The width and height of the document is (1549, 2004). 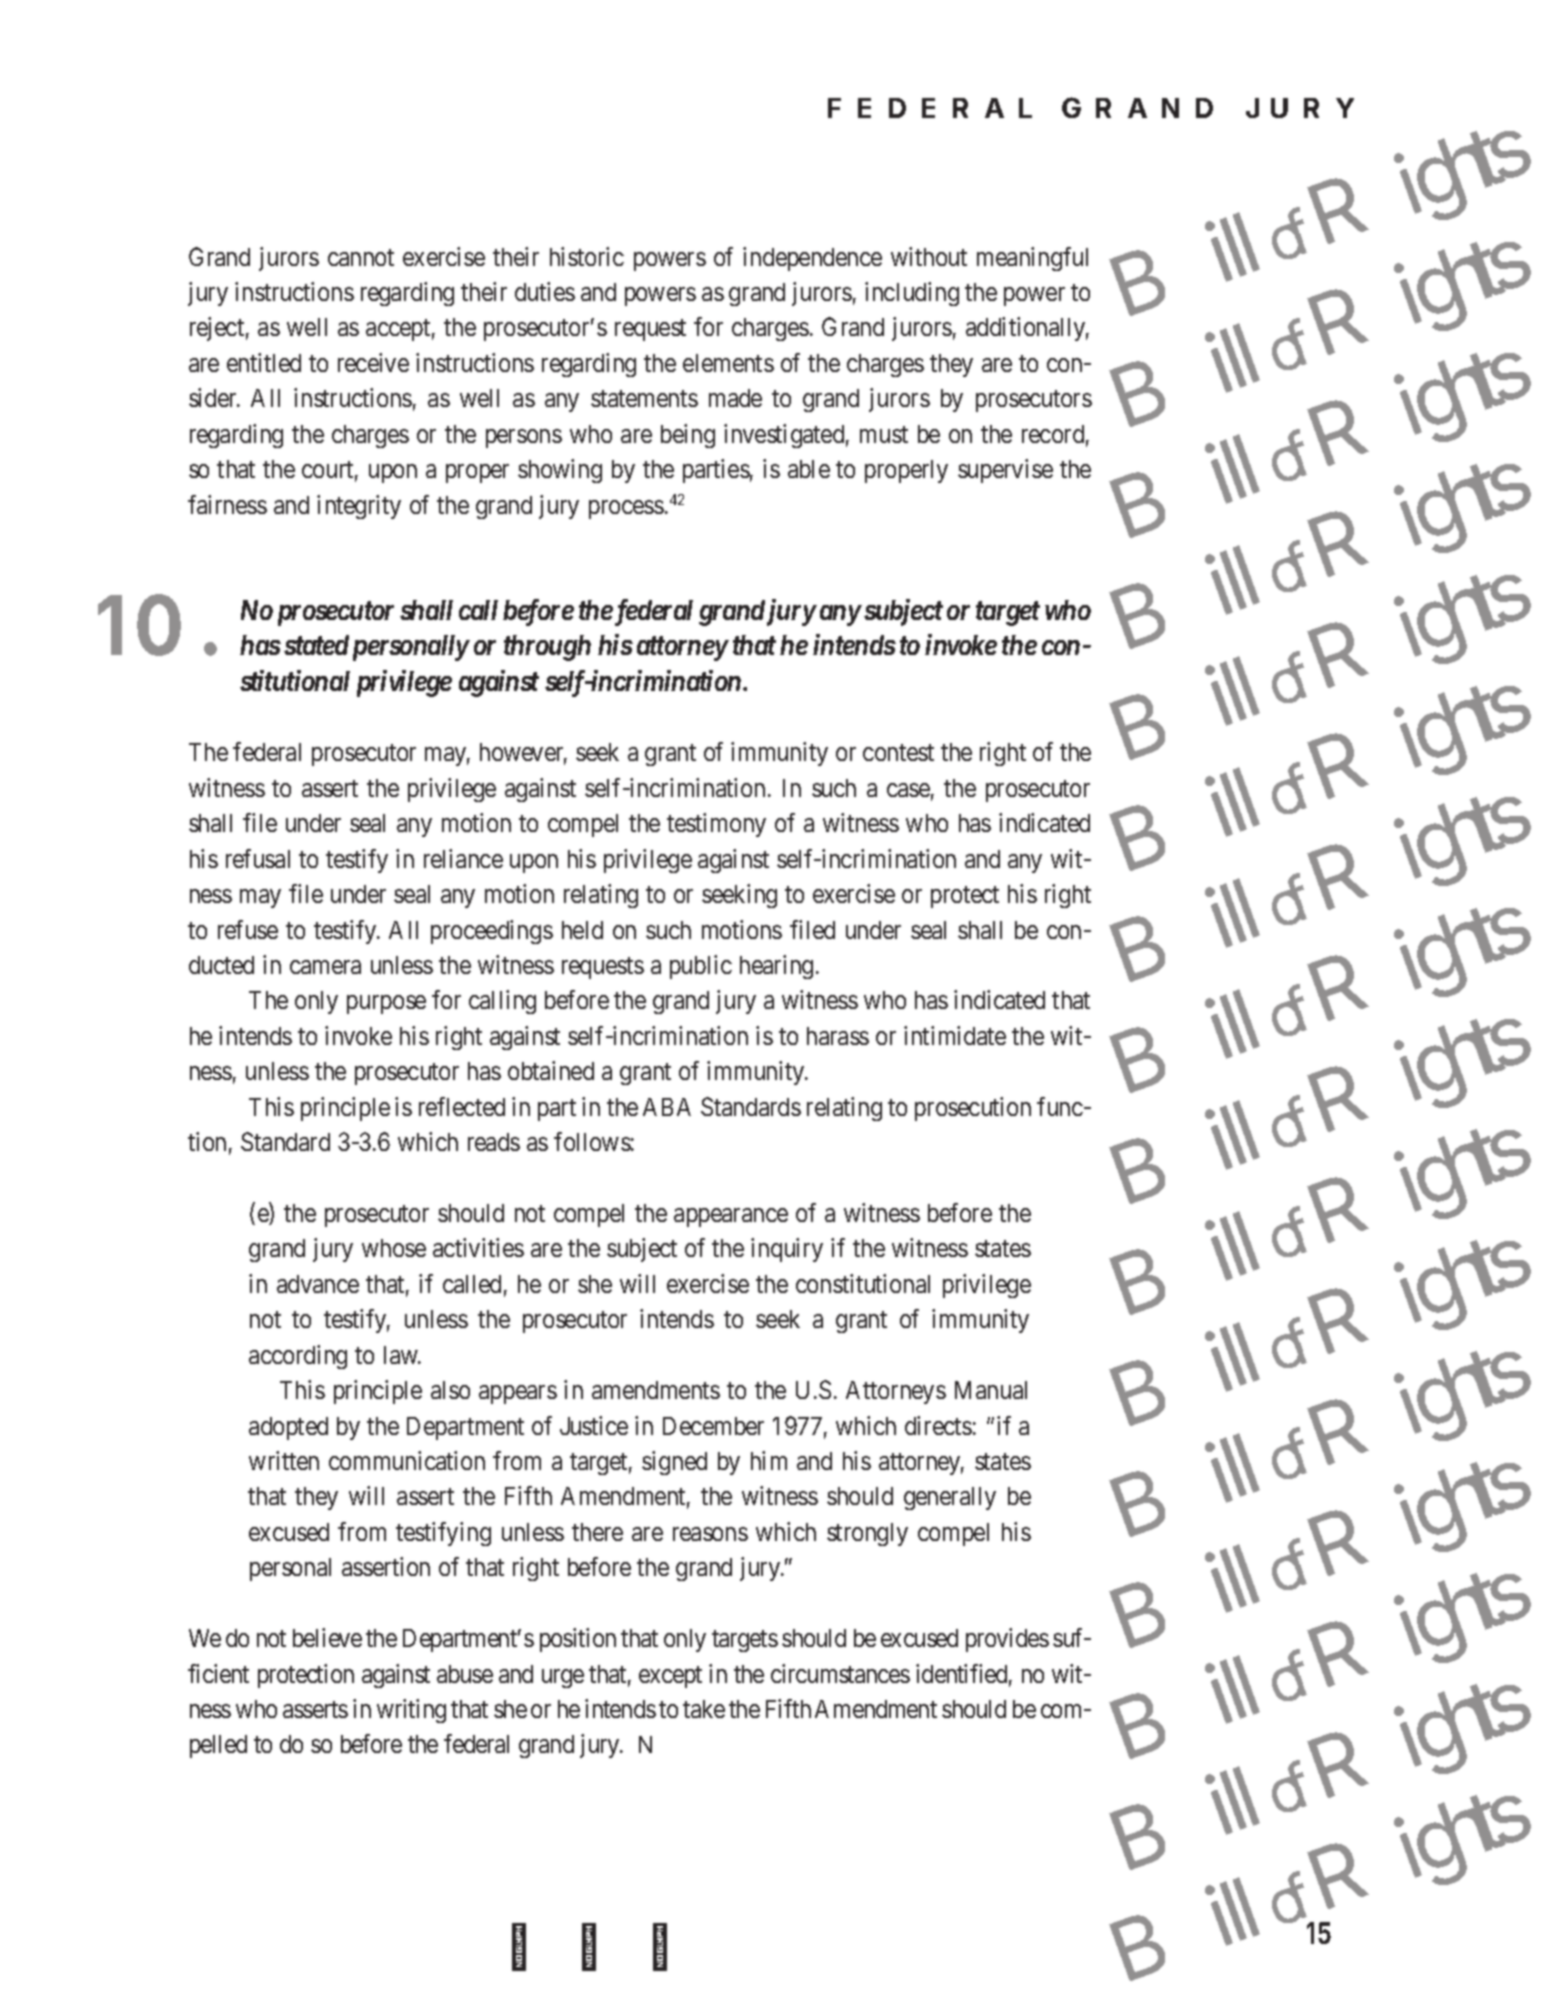 What do you see at coordinates (327, 1637) in the document?
I see `believe` at bounding box center [327, 1637].
